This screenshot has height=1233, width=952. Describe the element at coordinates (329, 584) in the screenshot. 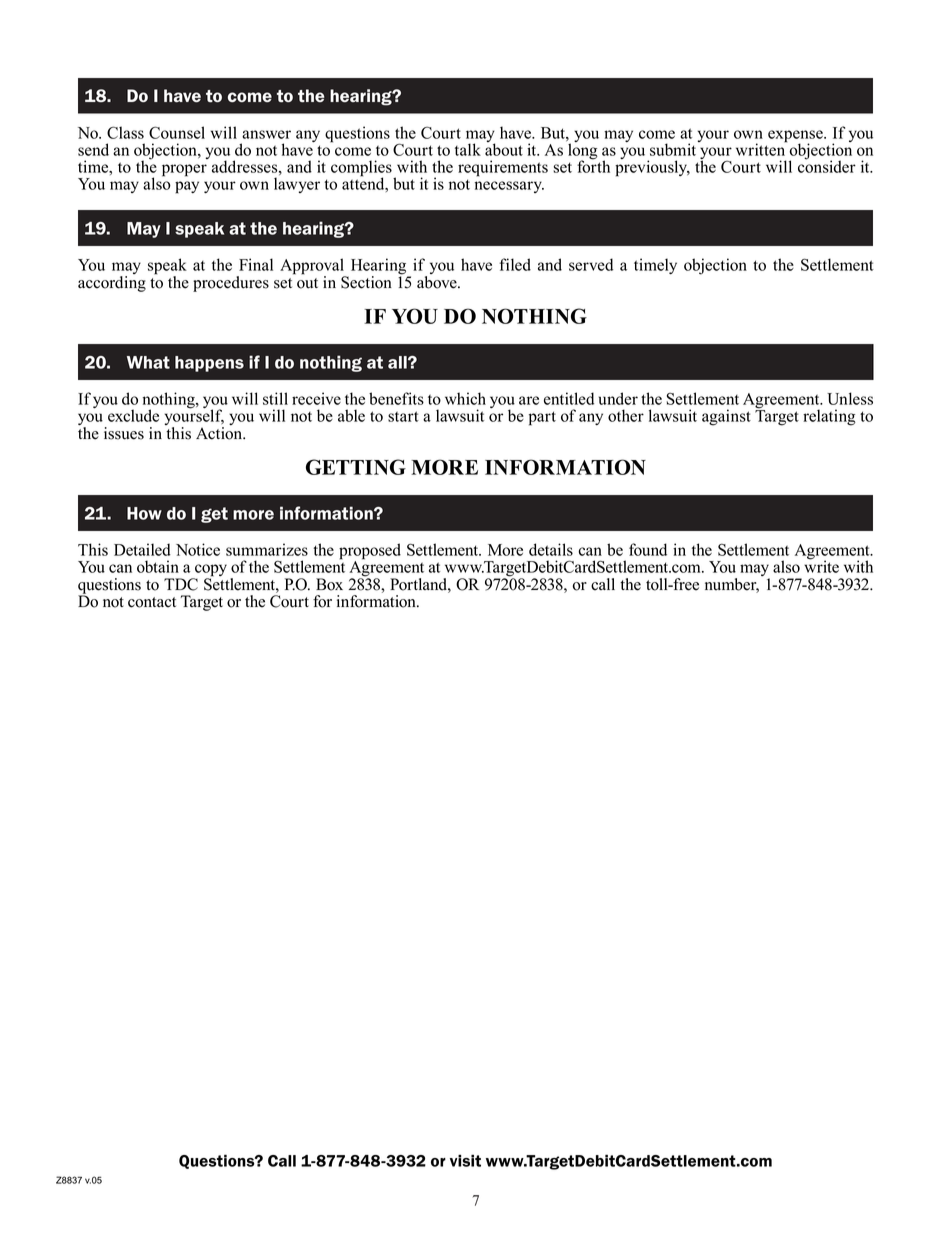

I see `Box` at that location.
